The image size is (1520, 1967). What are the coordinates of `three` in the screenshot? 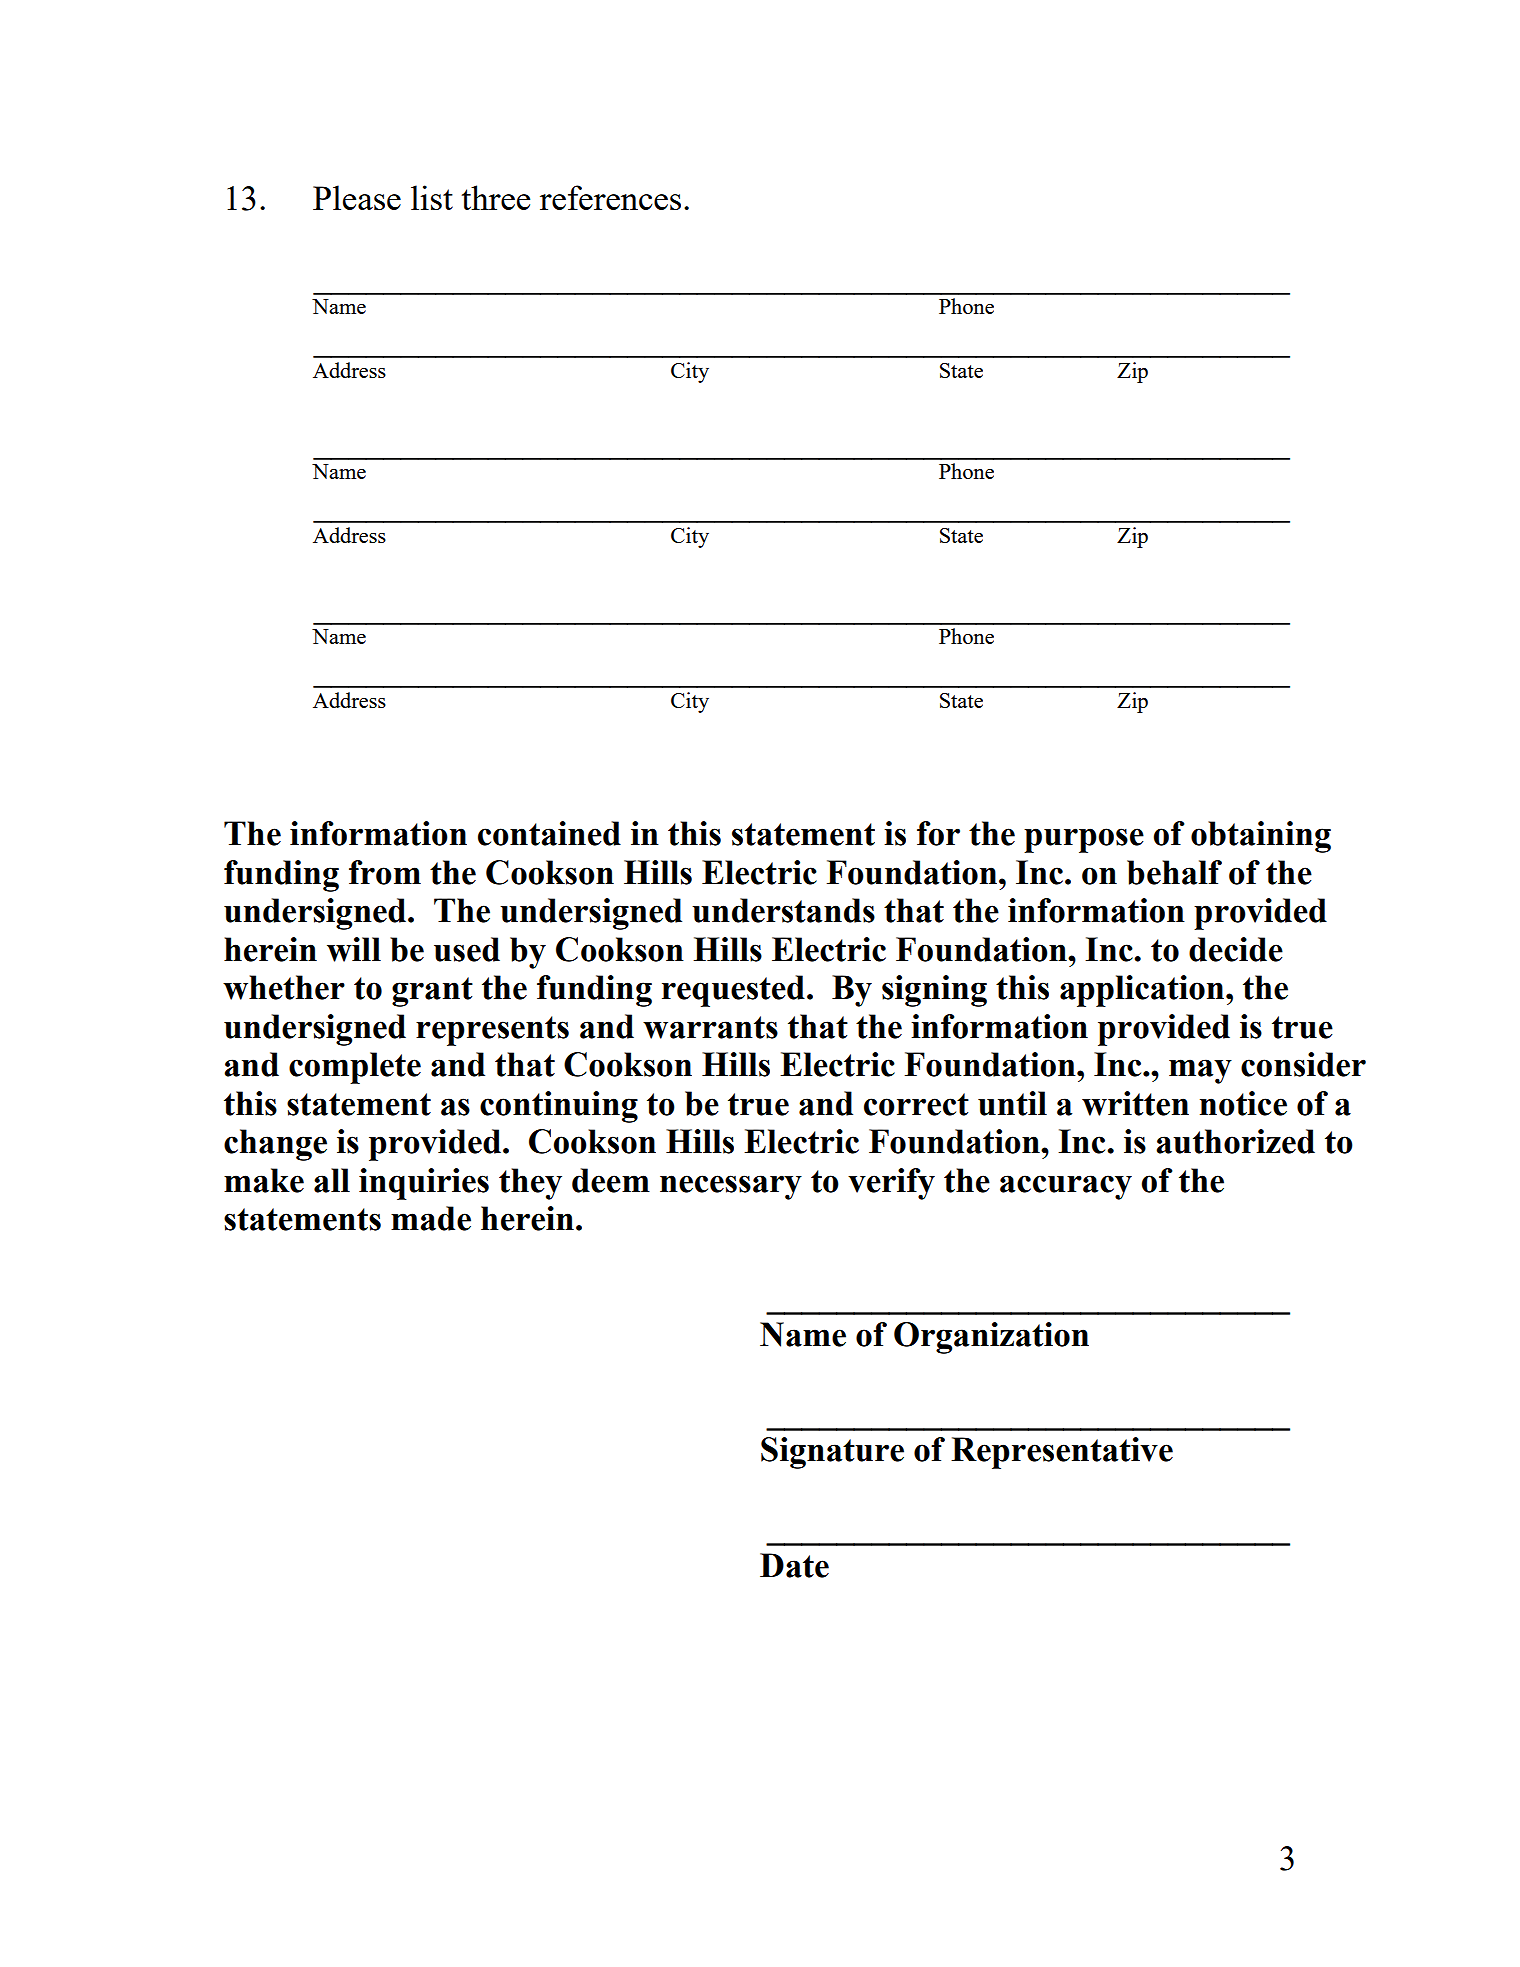 It's located at (496, 197).
